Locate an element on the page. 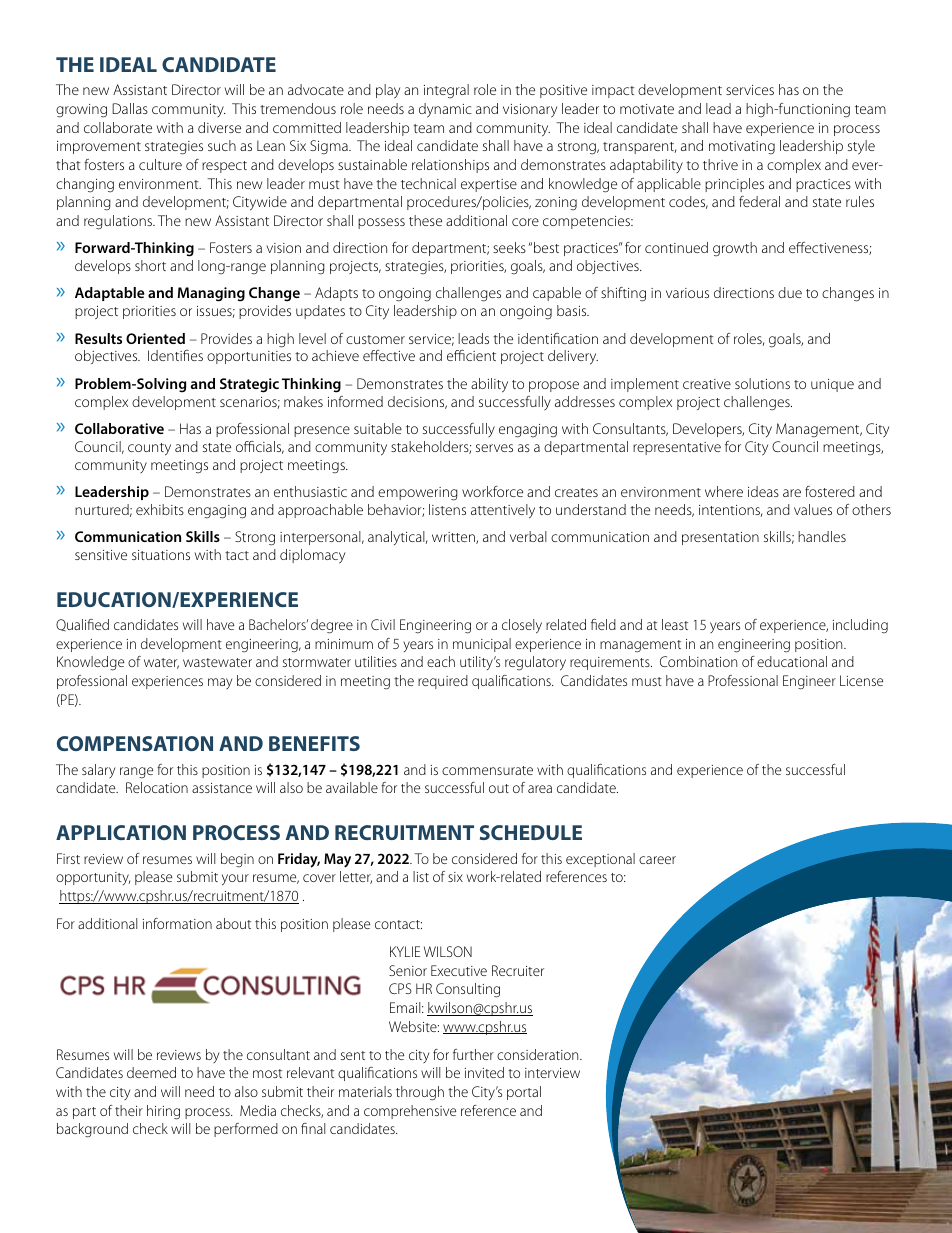 This image has width=952, height=1233. Dallas is located at coordinates (130, 108).
